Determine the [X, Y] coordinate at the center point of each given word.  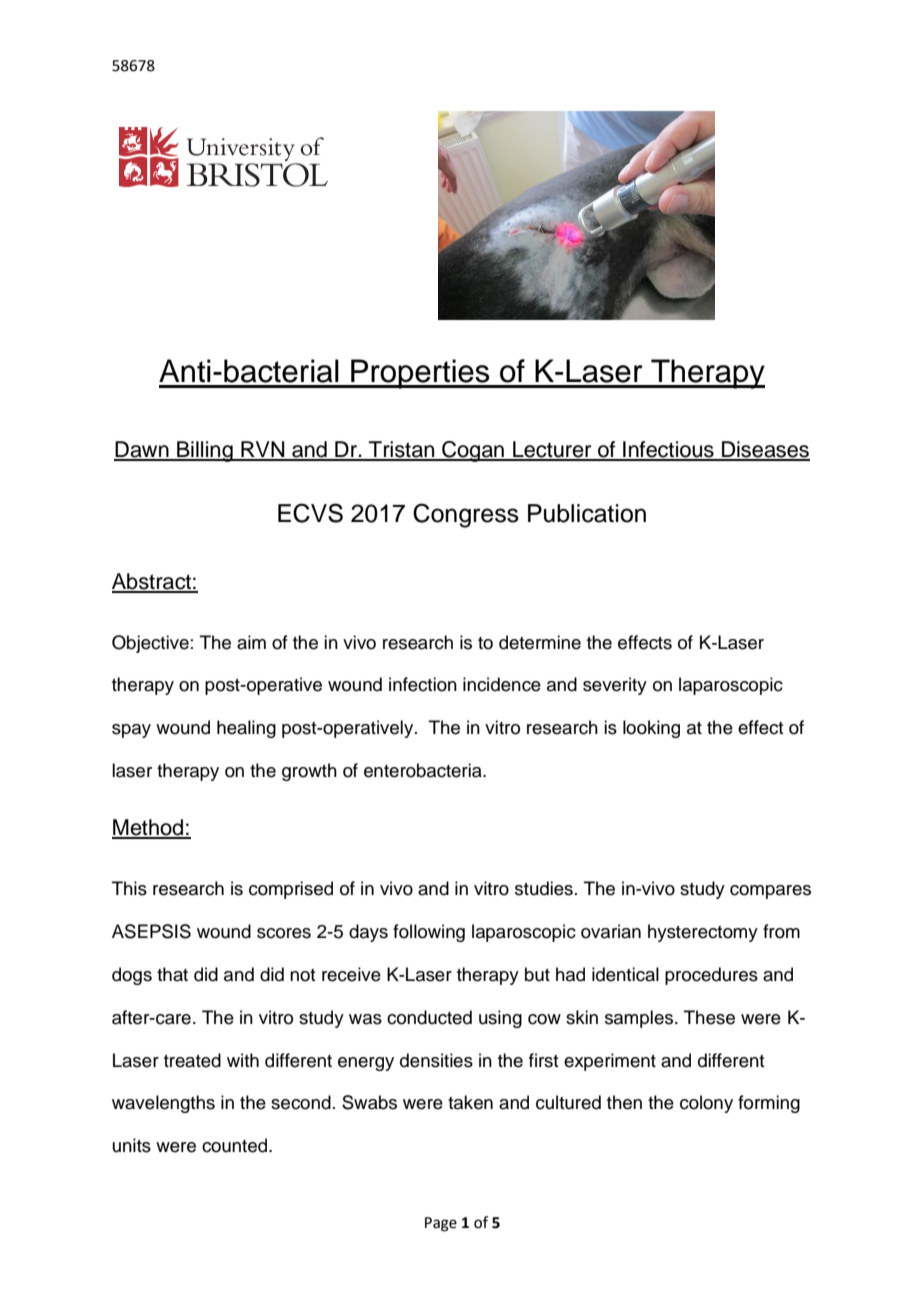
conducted [429, 1017]
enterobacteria [424, 770]
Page [441, 1224]
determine [540, 642]
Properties [420, 374]
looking [651, 729]
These [709, 1017]
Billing [205, 451]
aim [251, 642]
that [172, 974]
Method [149, 828]
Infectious [668, 450]
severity [615, 686]
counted [234, 1145]
